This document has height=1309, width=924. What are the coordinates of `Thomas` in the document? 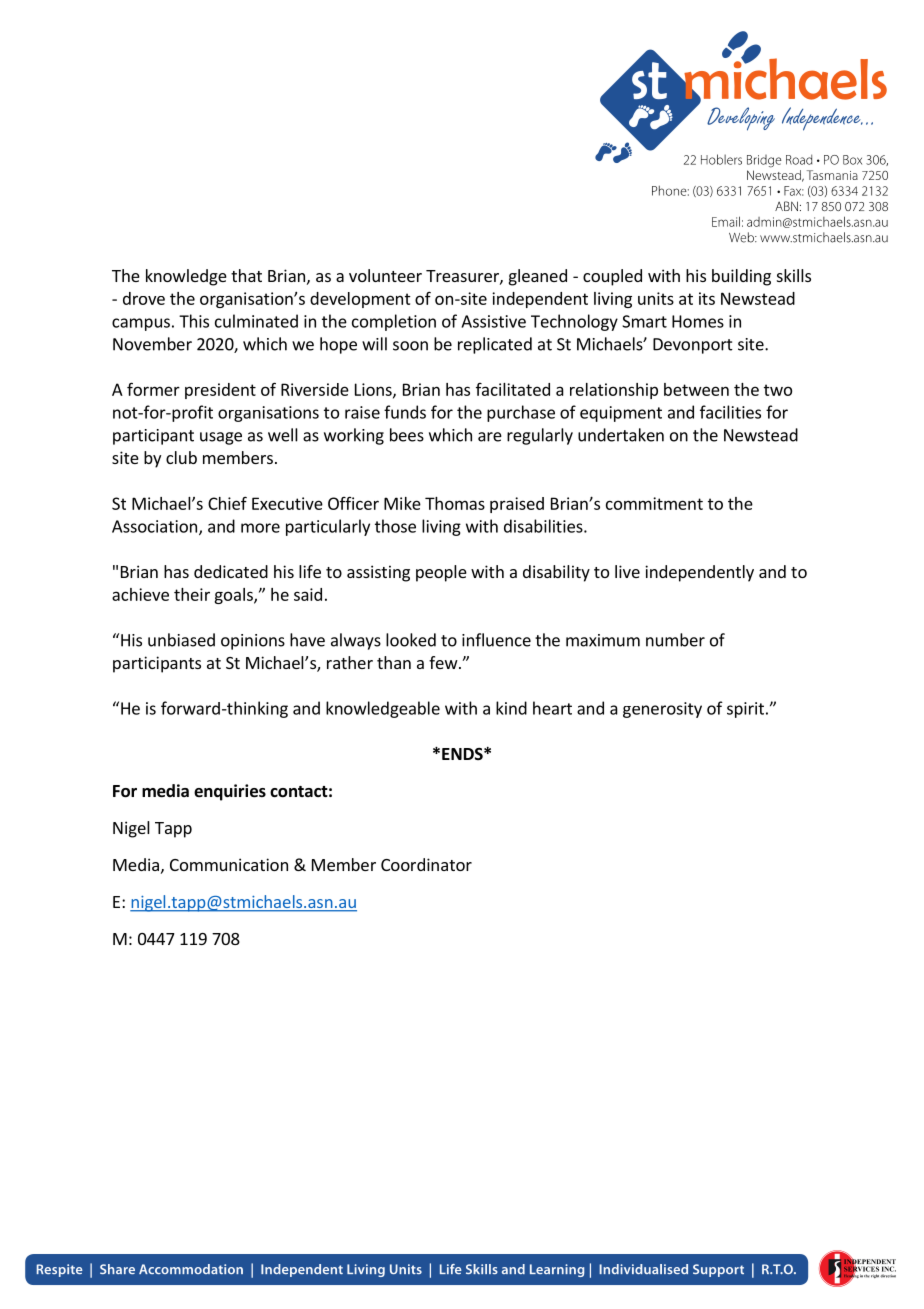 It's located at (455, 503).
